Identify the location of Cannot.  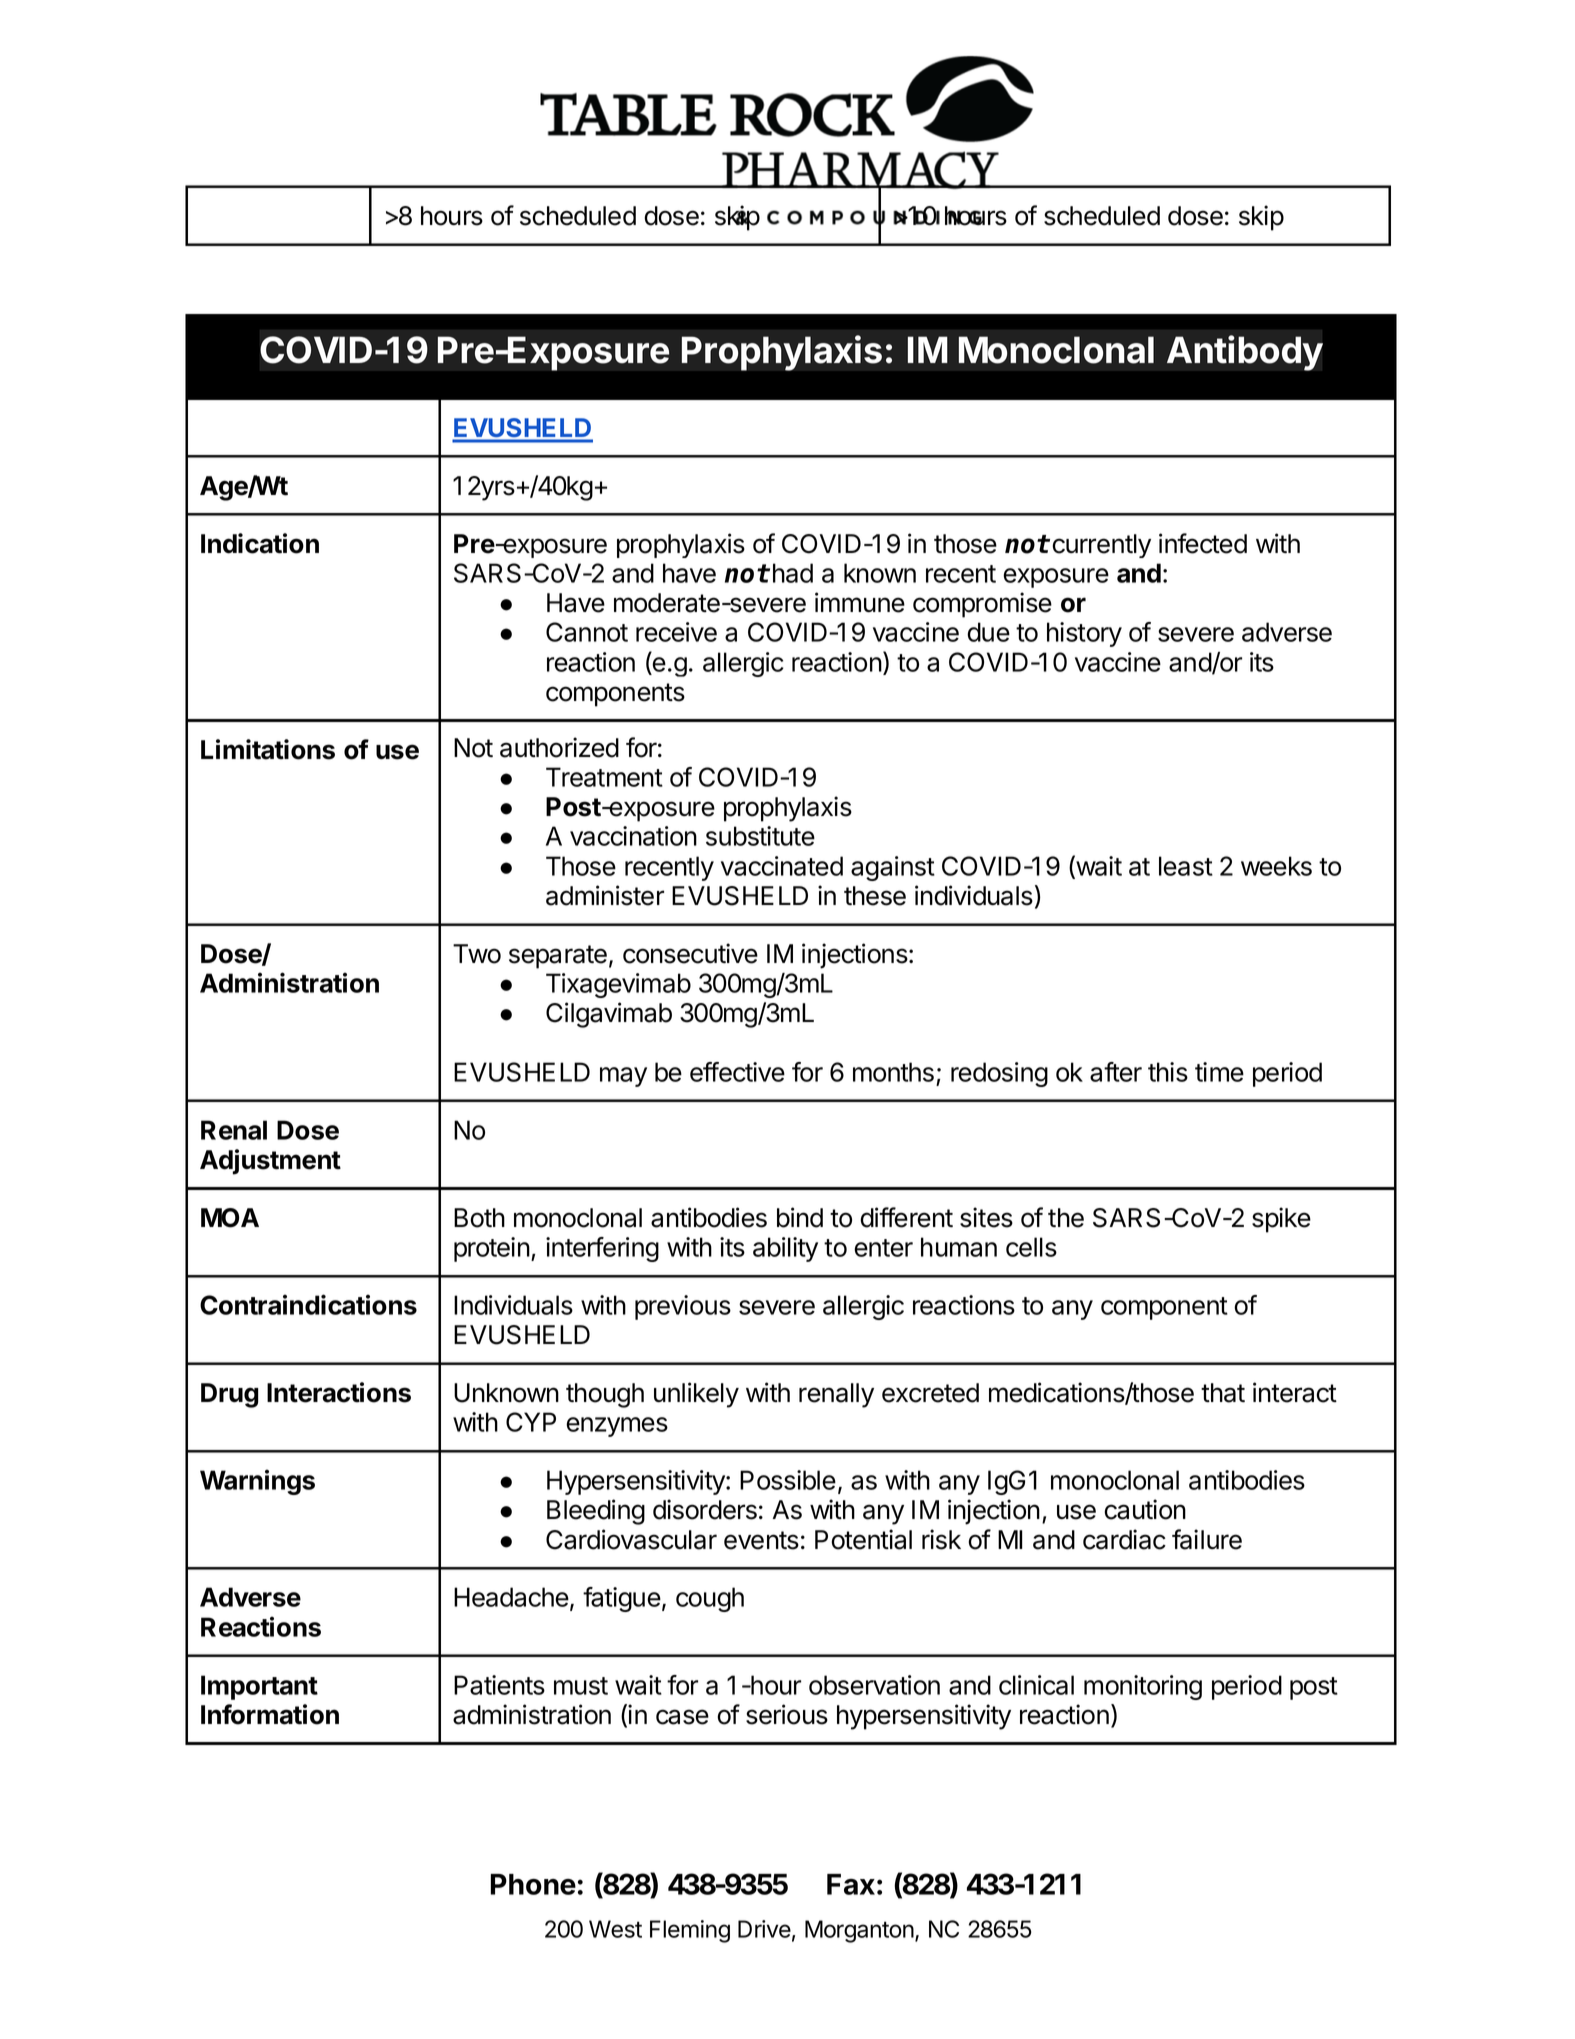
(587, 632).
